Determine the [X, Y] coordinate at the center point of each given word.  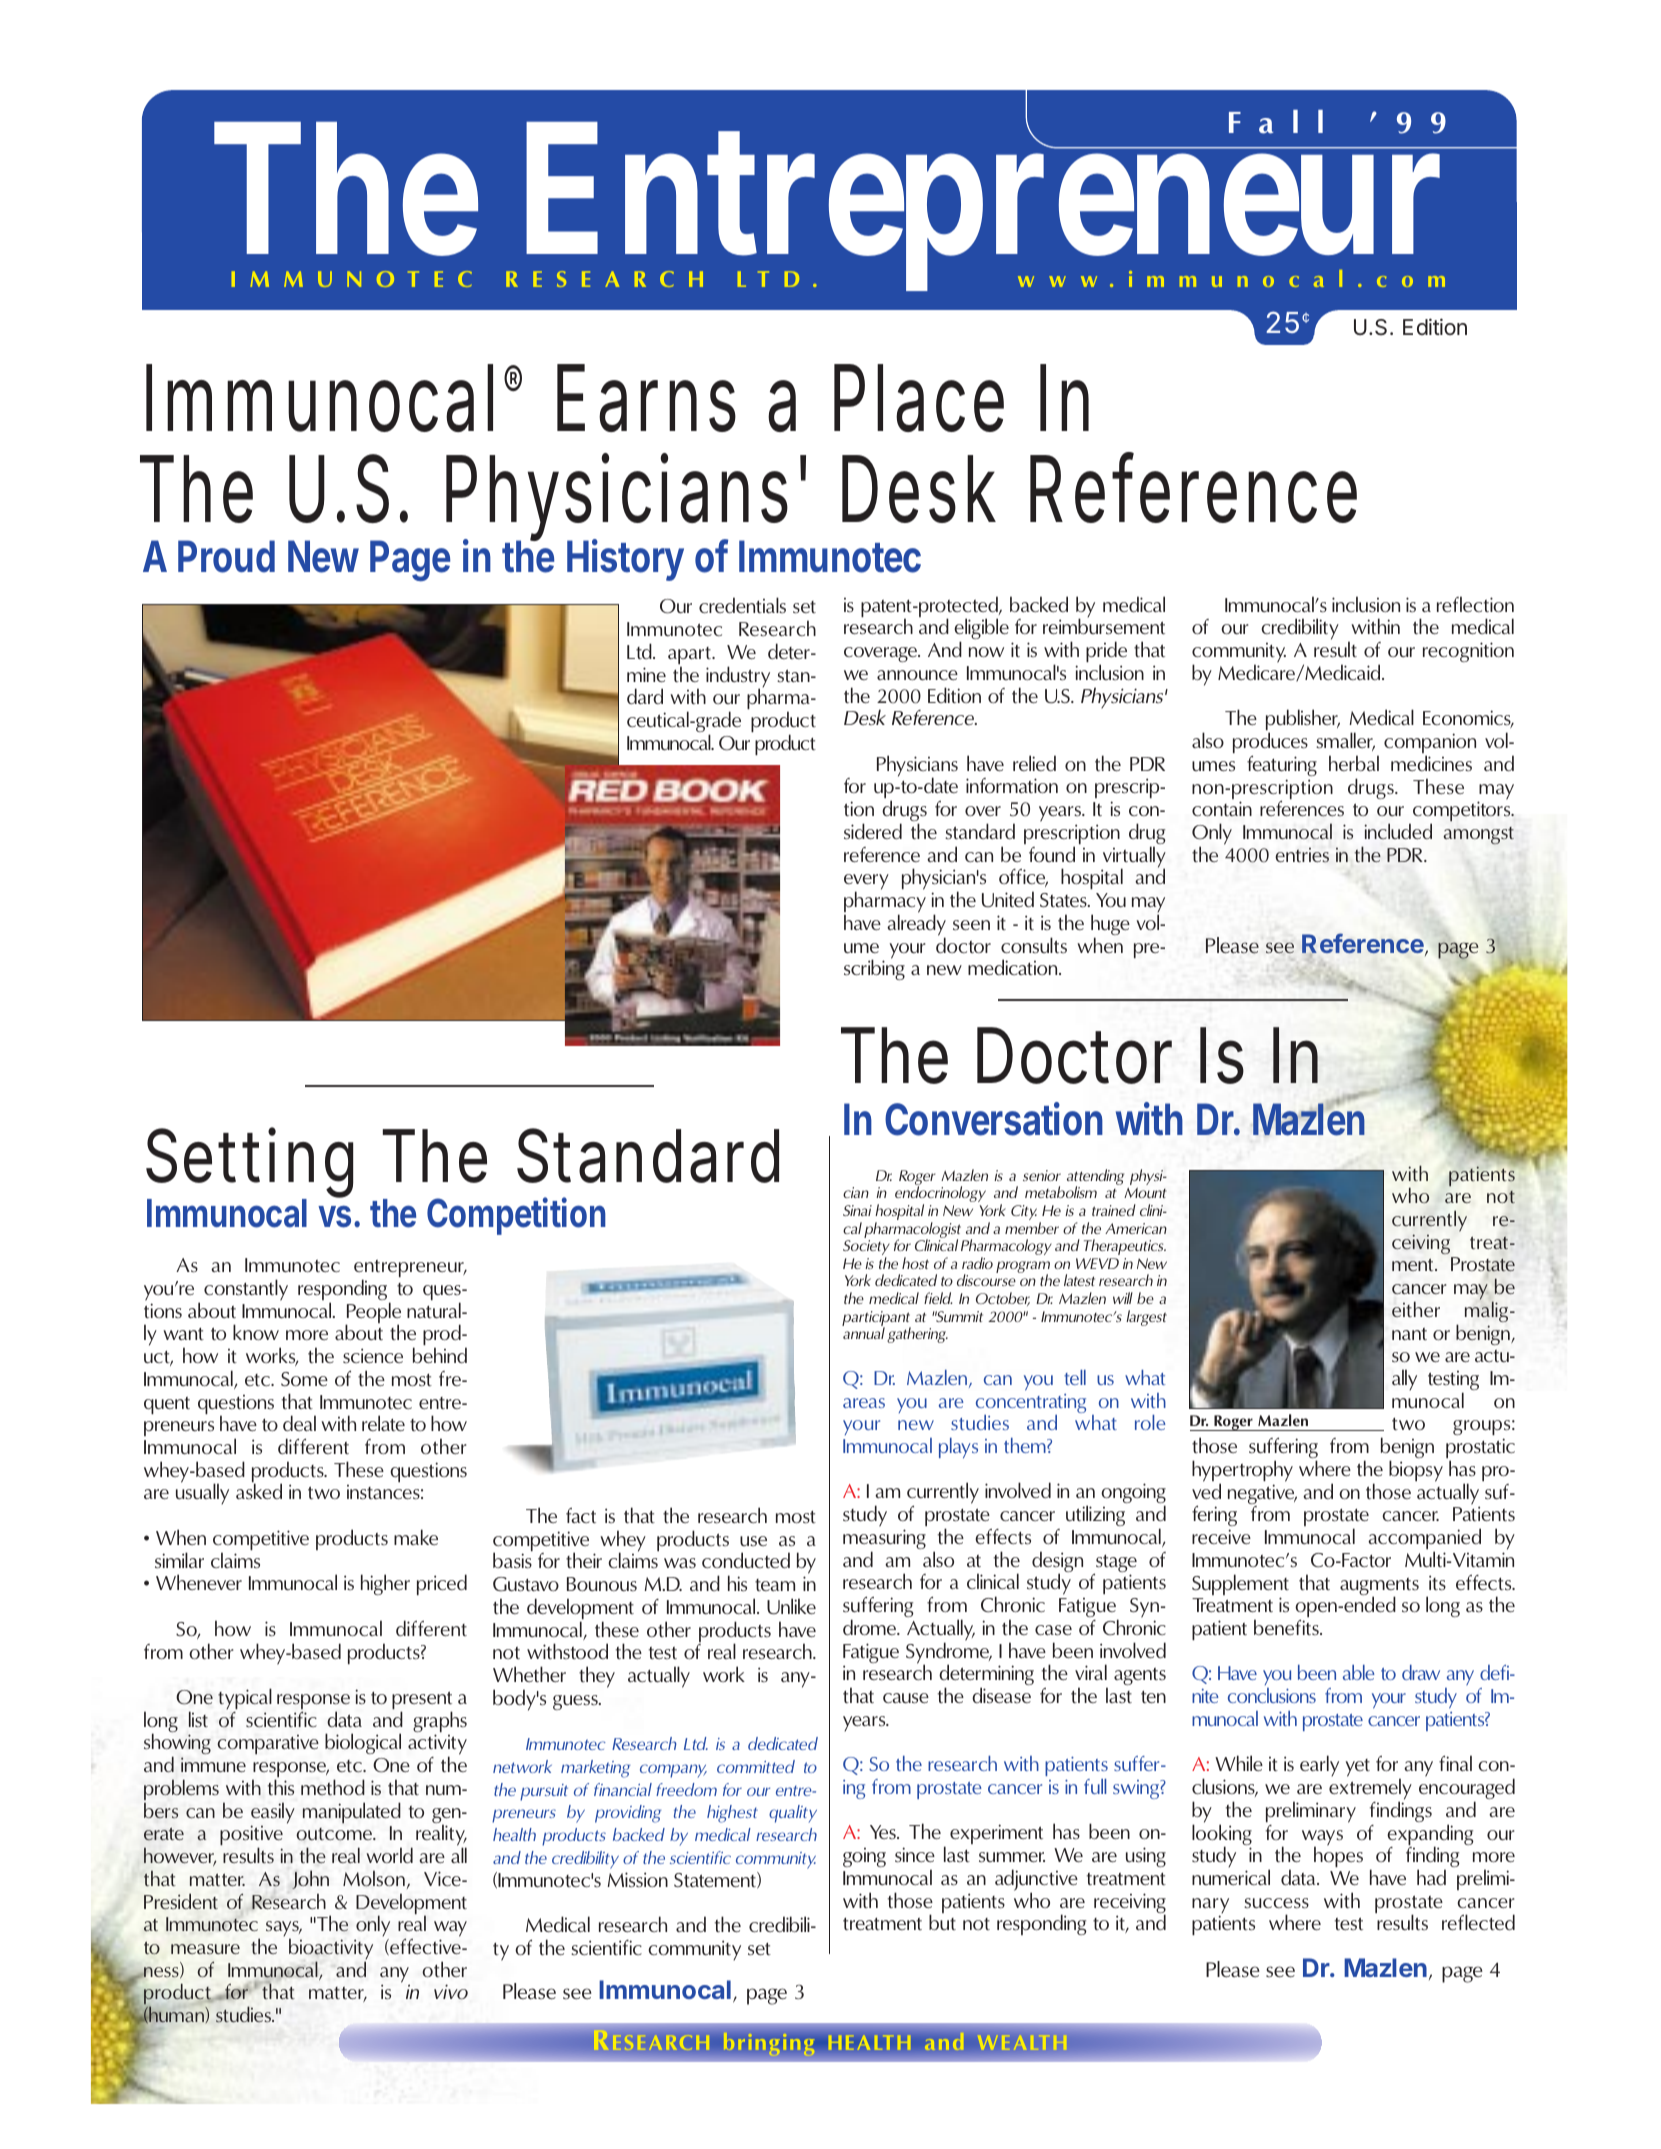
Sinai [857, 1210]
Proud [226, 556]
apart [690, 657]
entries [1302, 855]
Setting [249, 1165]
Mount [1145, 1192]
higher [385, 1584]
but [942, 1922]
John [310, 1879]
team [775, 1585]
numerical [1231, 1877]
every [866, 883]
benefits [1287, 1627]
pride [1106, 653]
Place [919, 398]
